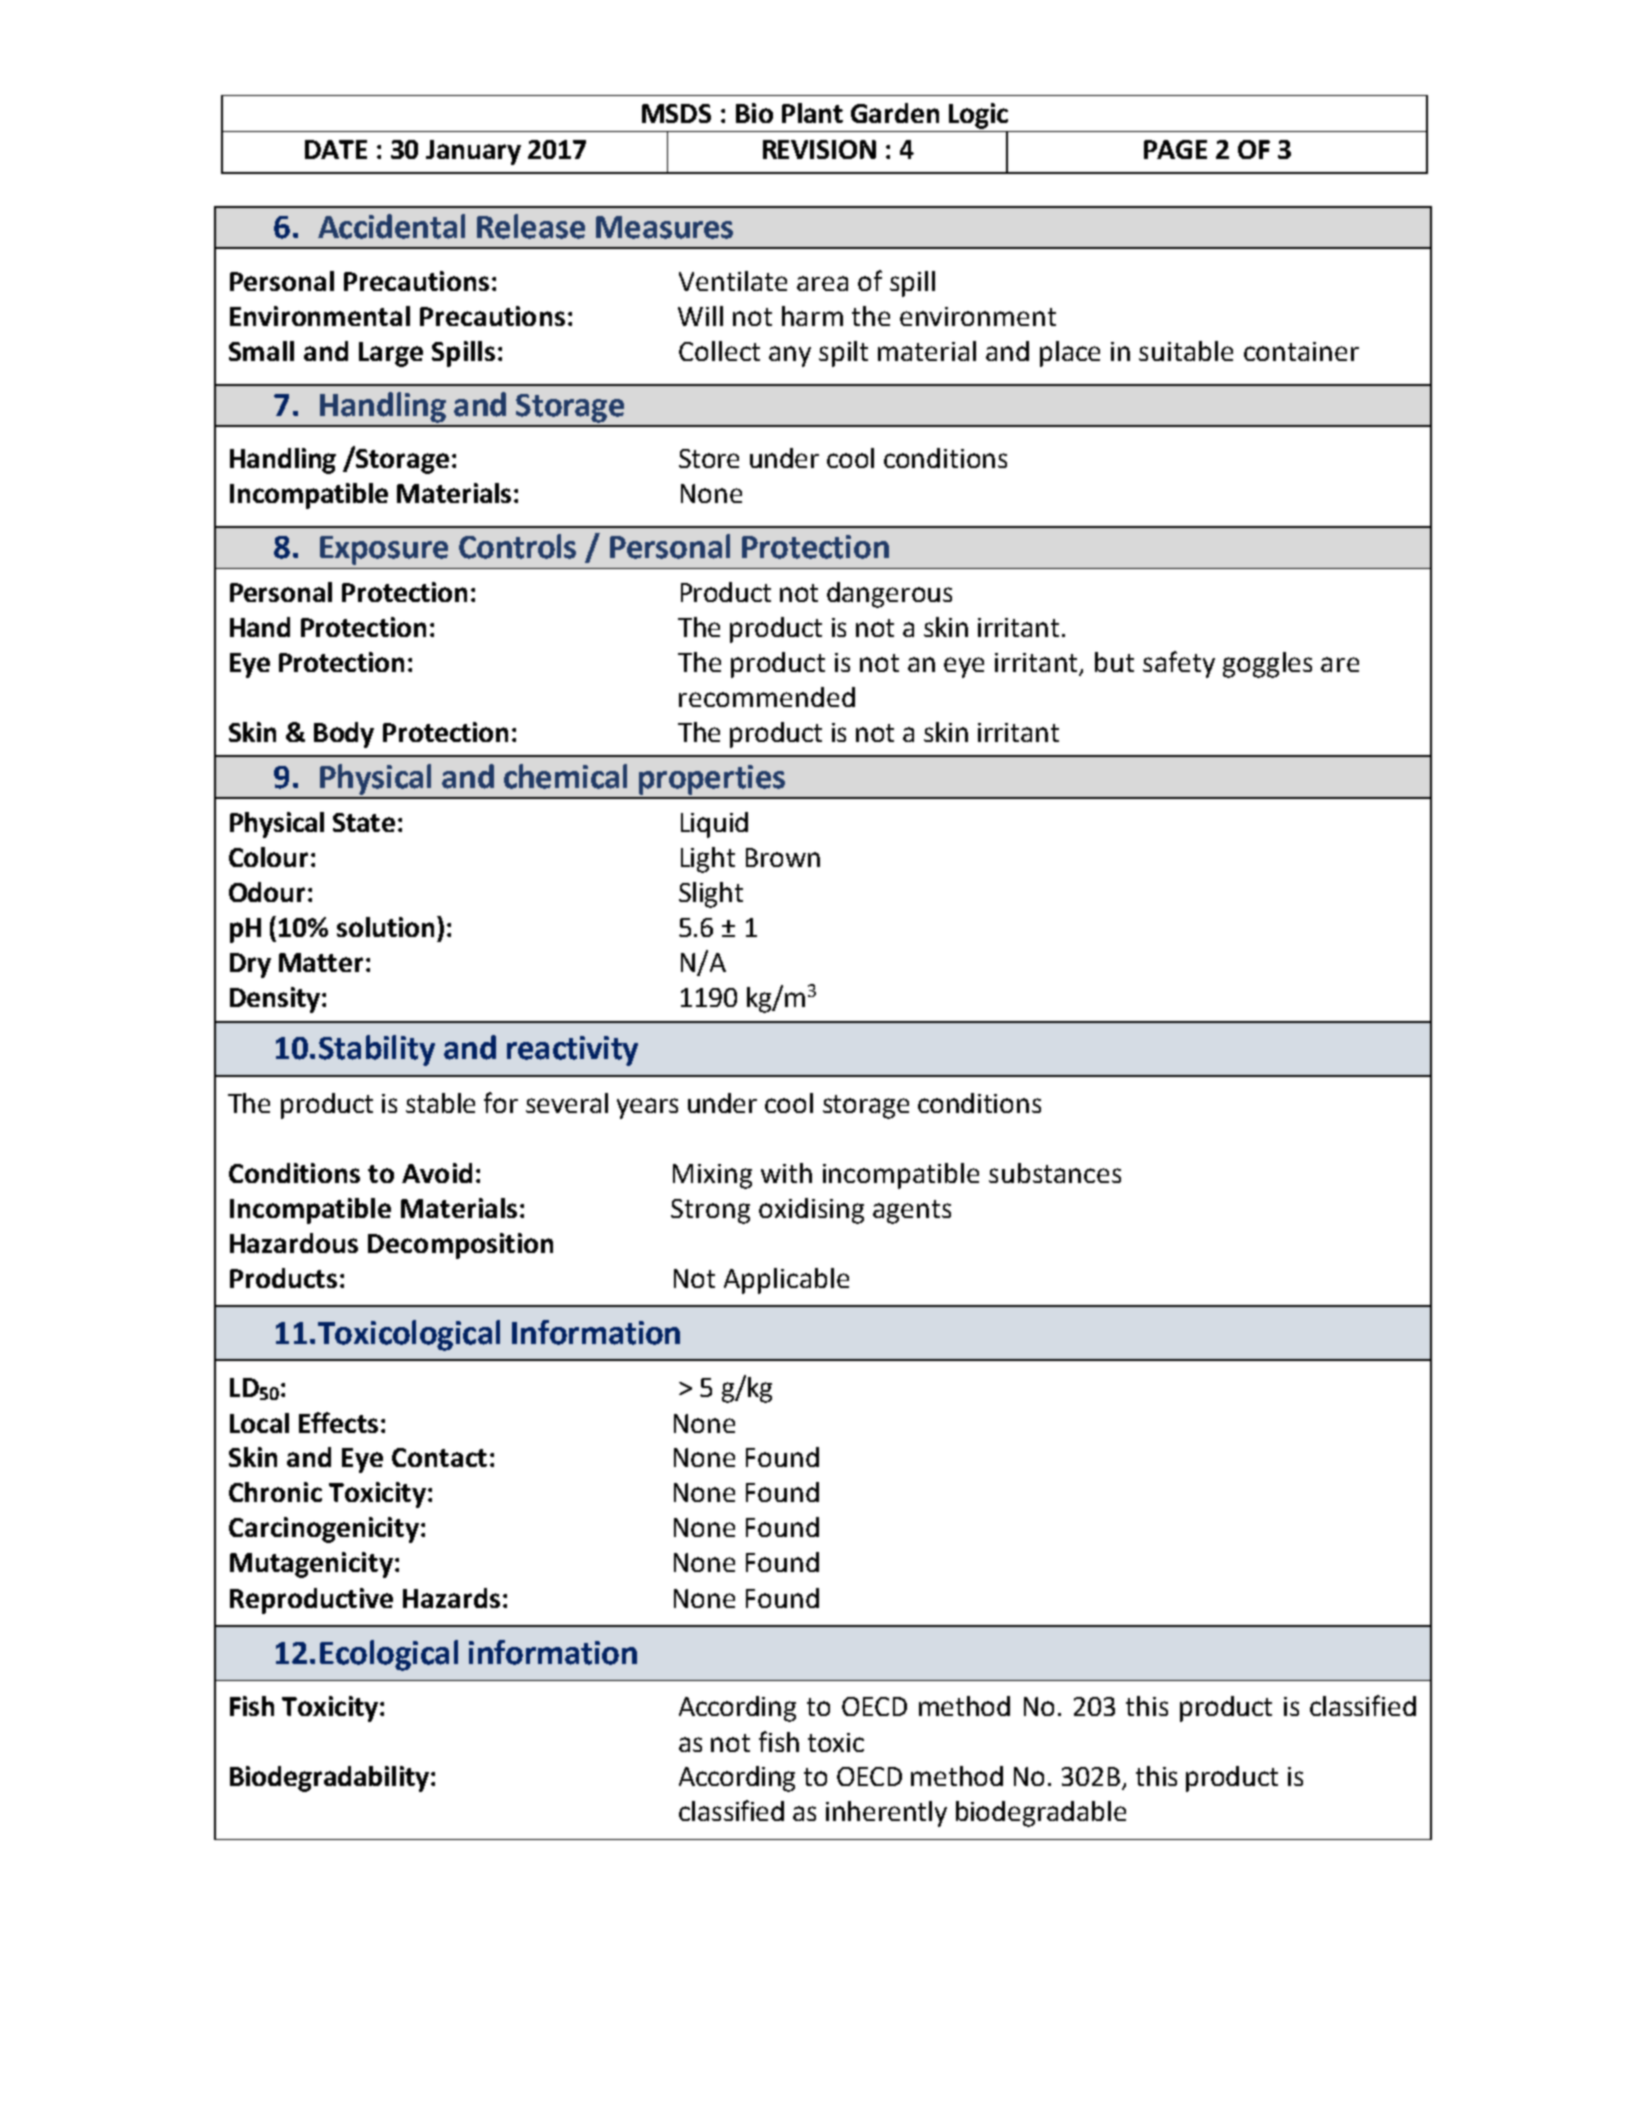 The image size is (1625, 2103). I want to click on Exposure, so click(384, 550).
